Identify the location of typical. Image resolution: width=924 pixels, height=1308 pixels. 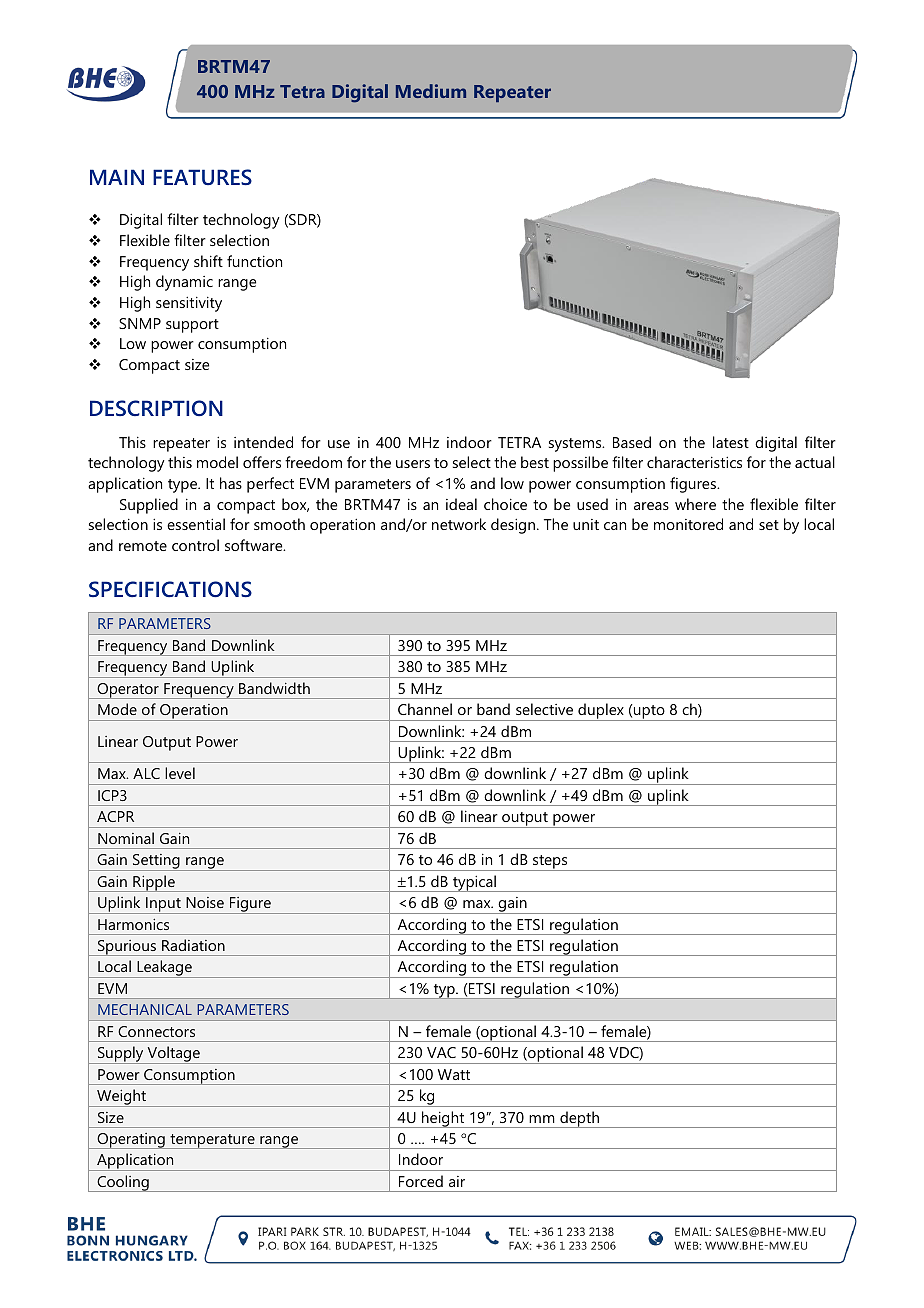
(474, 883).
